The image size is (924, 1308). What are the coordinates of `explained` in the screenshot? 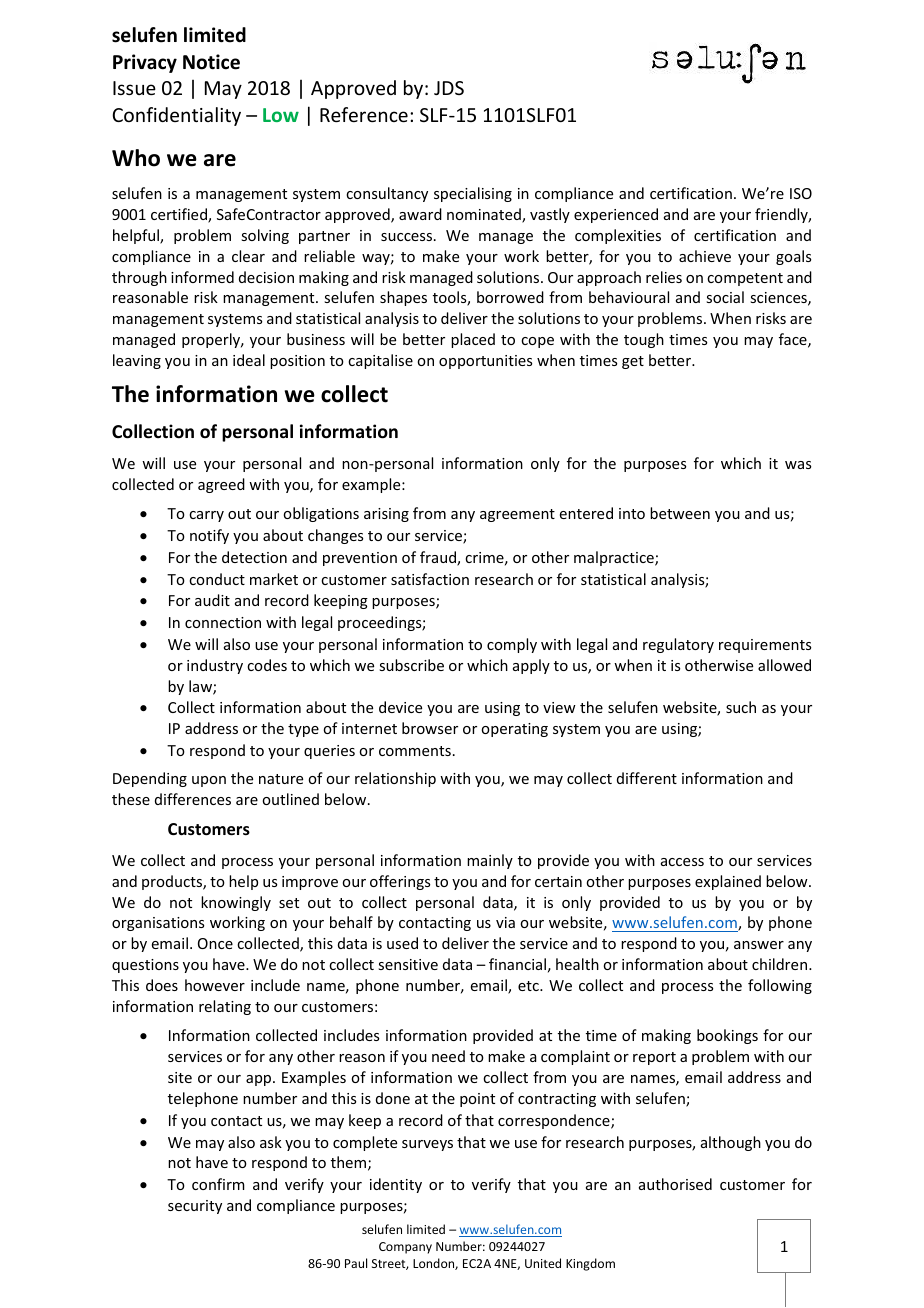 It's located at (728, 882).
